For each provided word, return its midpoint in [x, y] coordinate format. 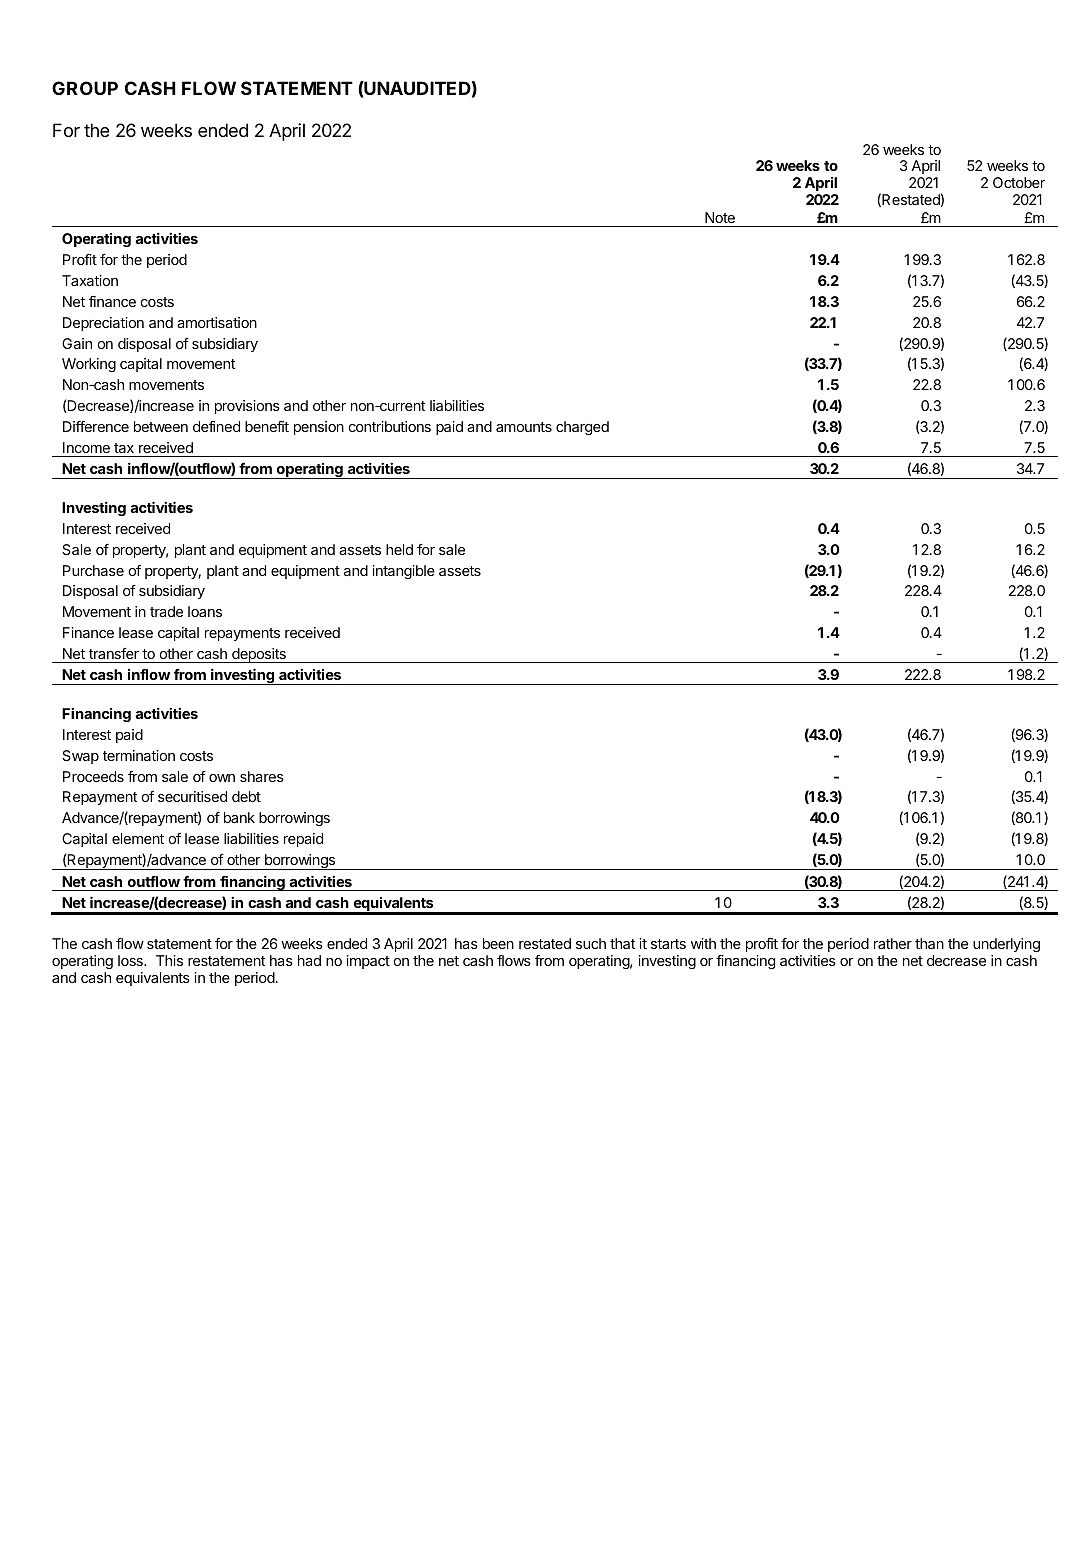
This [169, 960]
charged [582, 428]
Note [720, 217]
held [399, 549]
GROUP [85, 88]
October [1019, 182]
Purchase [93, 570]
